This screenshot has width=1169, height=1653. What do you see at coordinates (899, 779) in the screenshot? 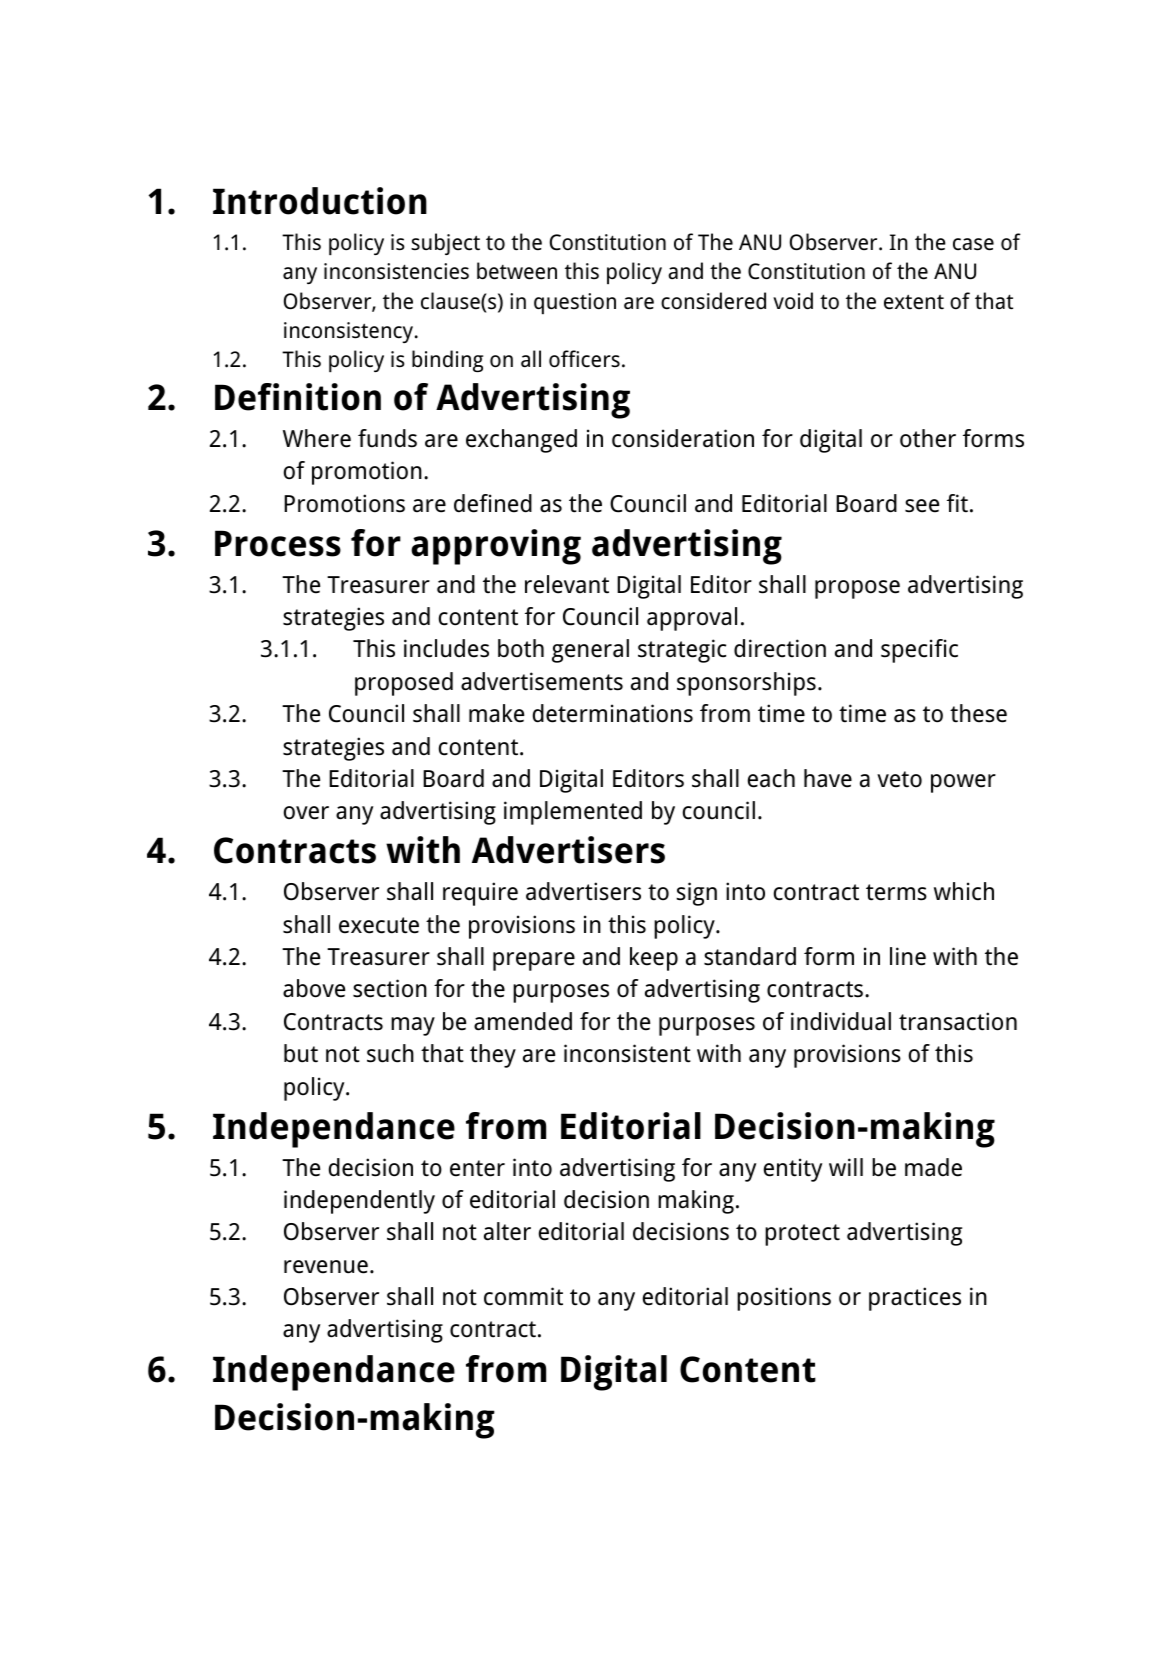
I see `veto` at bounding box center [899, 779].
